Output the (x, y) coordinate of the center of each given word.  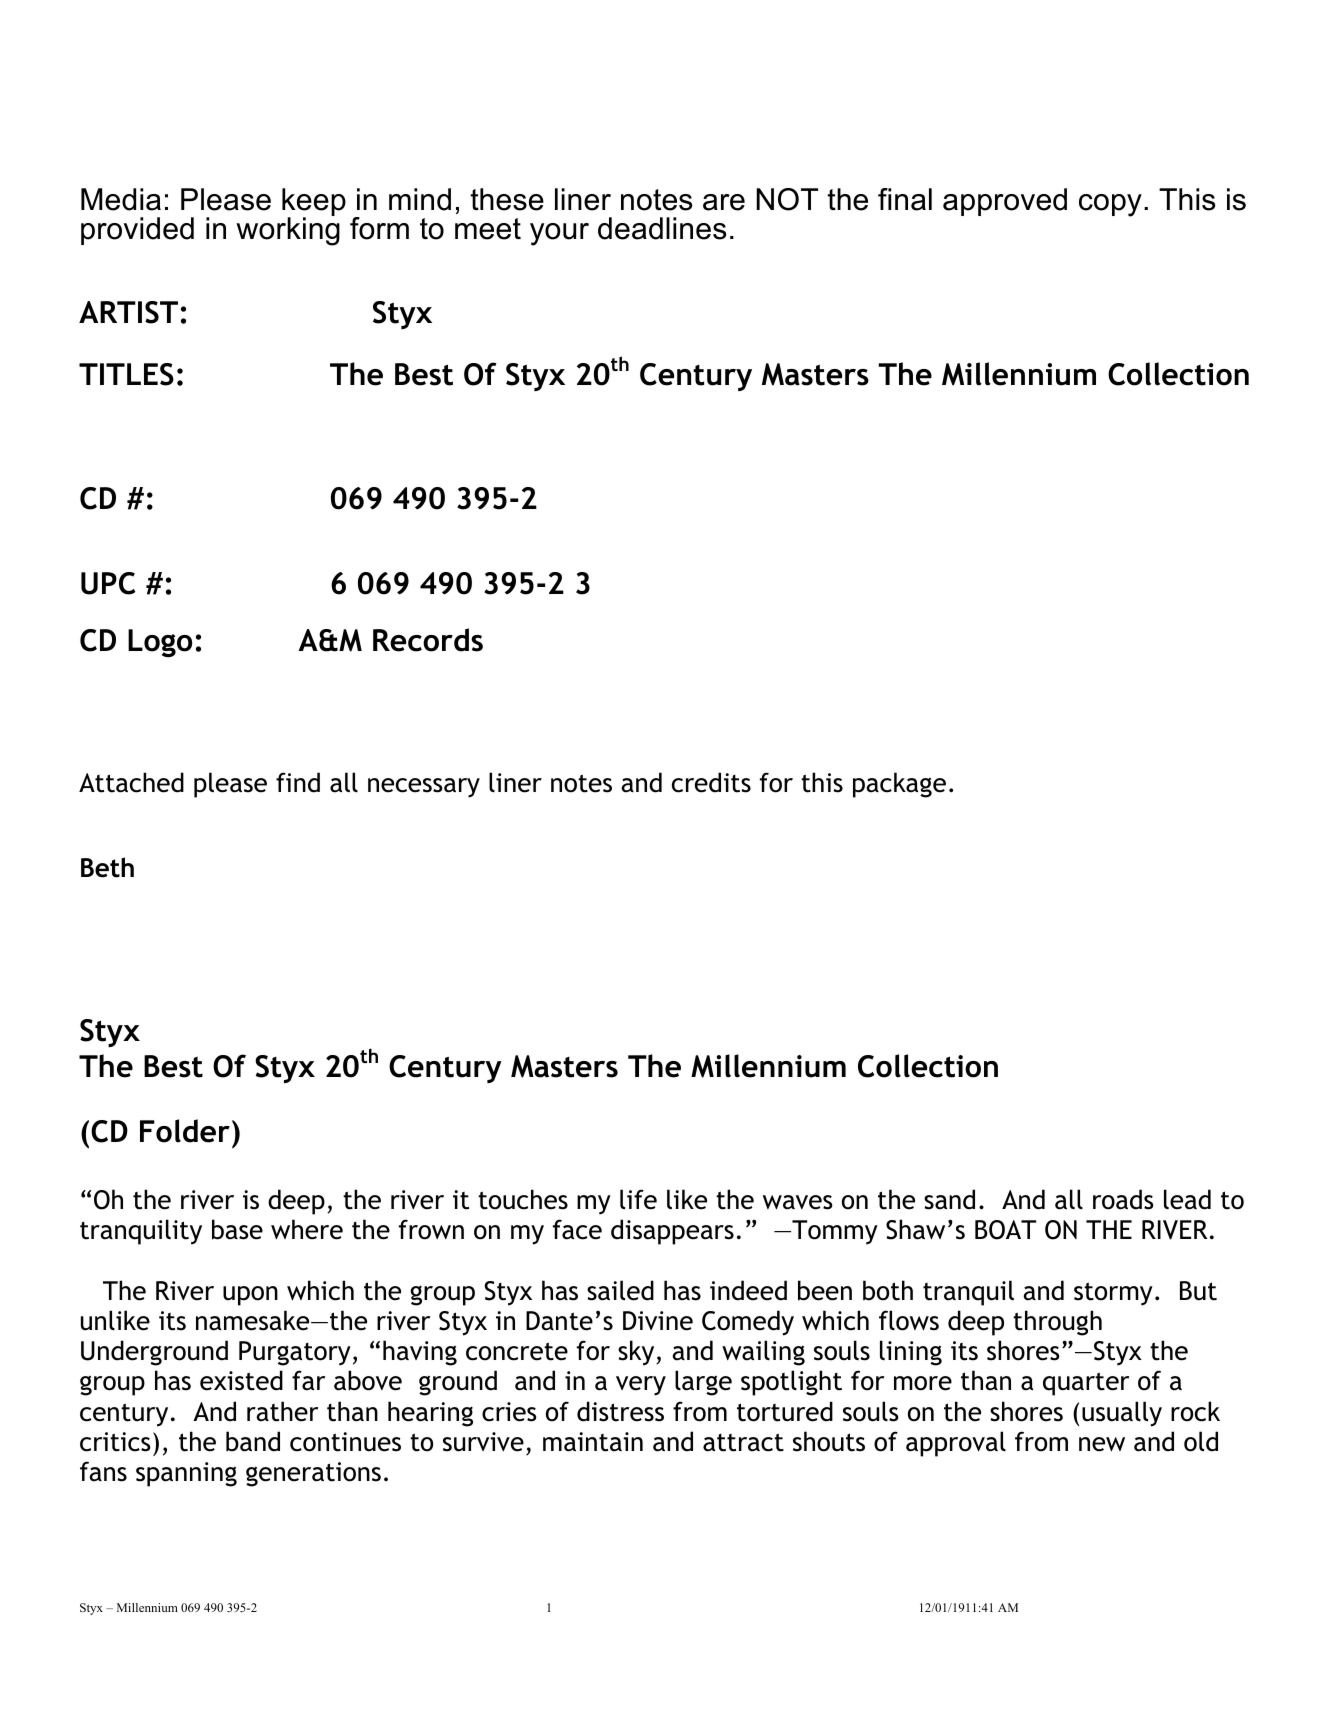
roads (1123, 1199)
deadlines (662, 228)
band (253, 1441)
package (899, 785)
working (288, 230)
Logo (160, 643)
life (638, 1199)
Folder (185, 1131)
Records (428, 640)
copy (1110, 205)
